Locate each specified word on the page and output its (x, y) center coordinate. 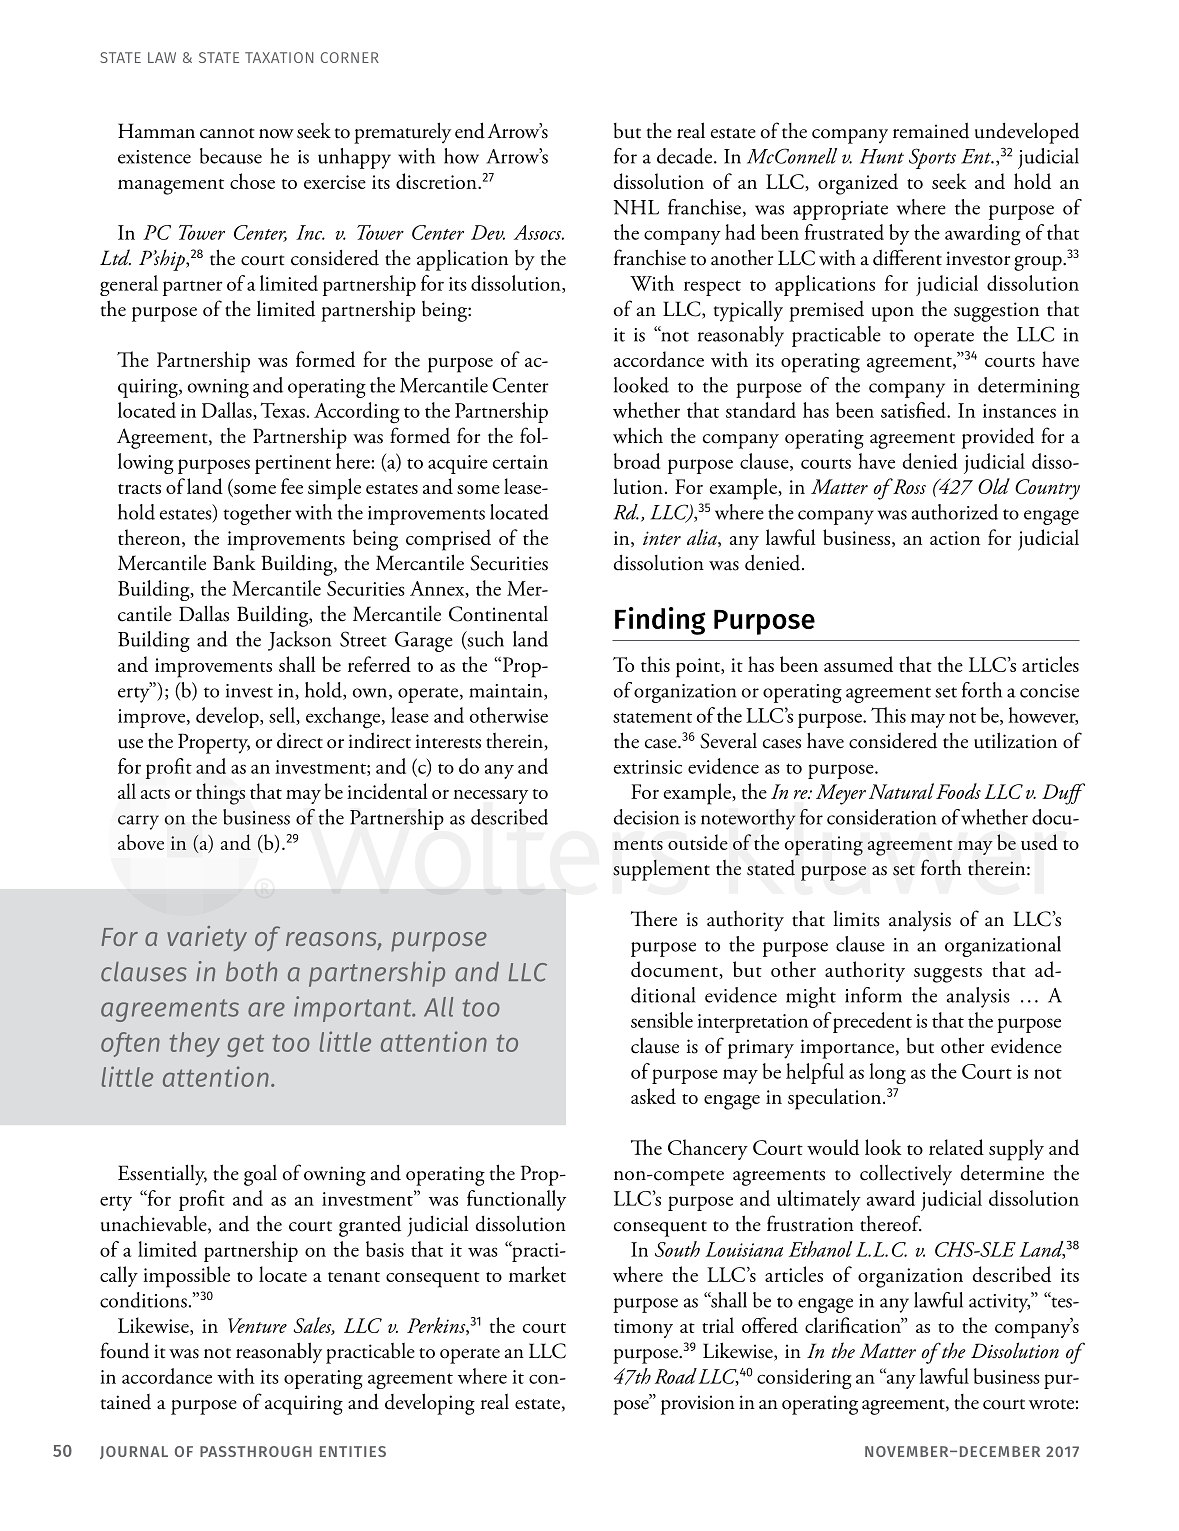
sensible (662, 1020)
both (251, 972)
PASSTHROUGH (256, 1451)
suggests (948, 975)
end (470, 130)
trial (718, 1325)
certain (520, 462)
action (955, 538)
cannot (227, 133)
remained (931, 130)
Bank (234, 563)
